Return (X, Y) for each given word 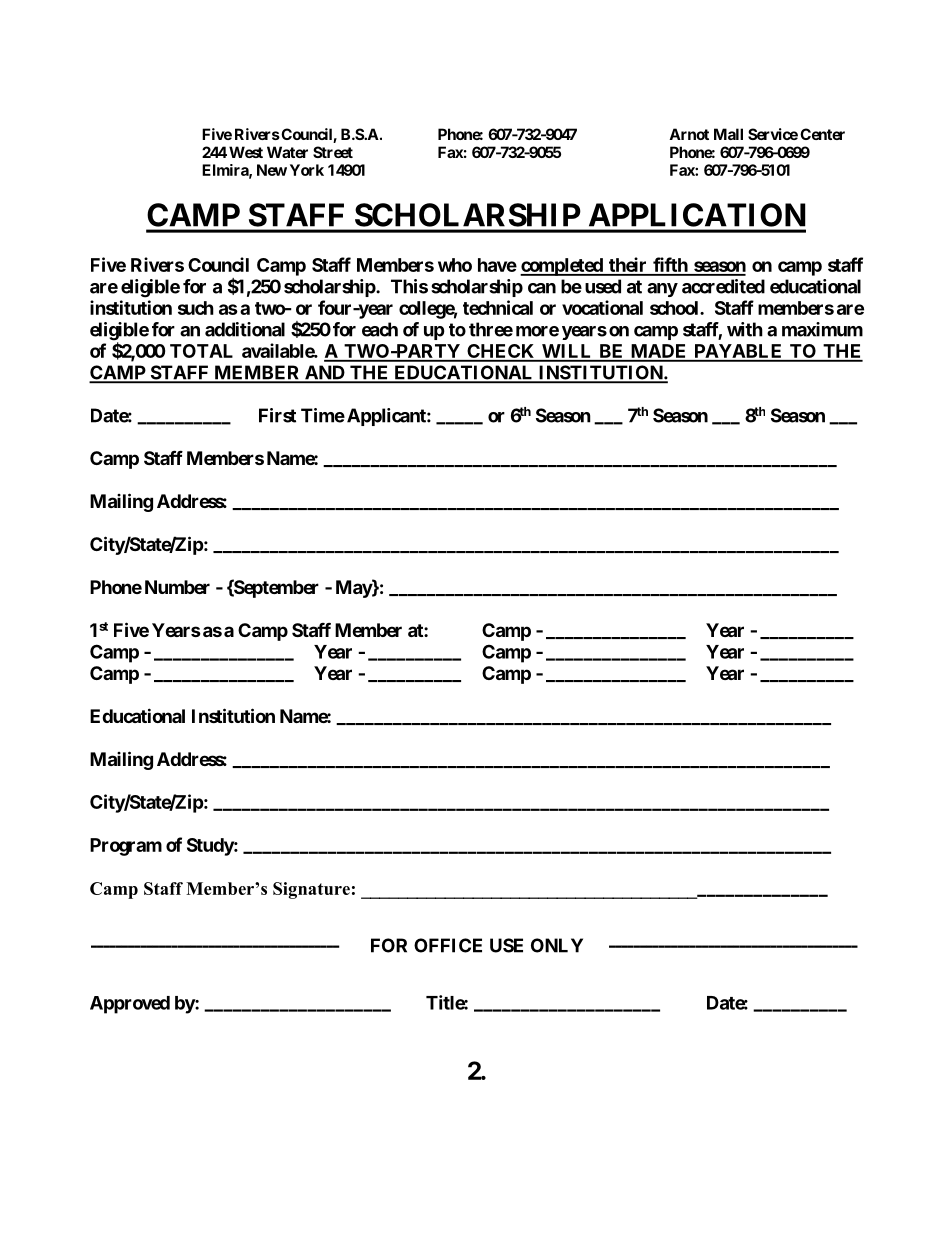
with (745, 329)
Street (333, 152)
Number (177, 587)
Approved (130, 1005)
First (277, 415)
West (246, 152)
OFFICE (448, 945)
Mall (728, 134)
